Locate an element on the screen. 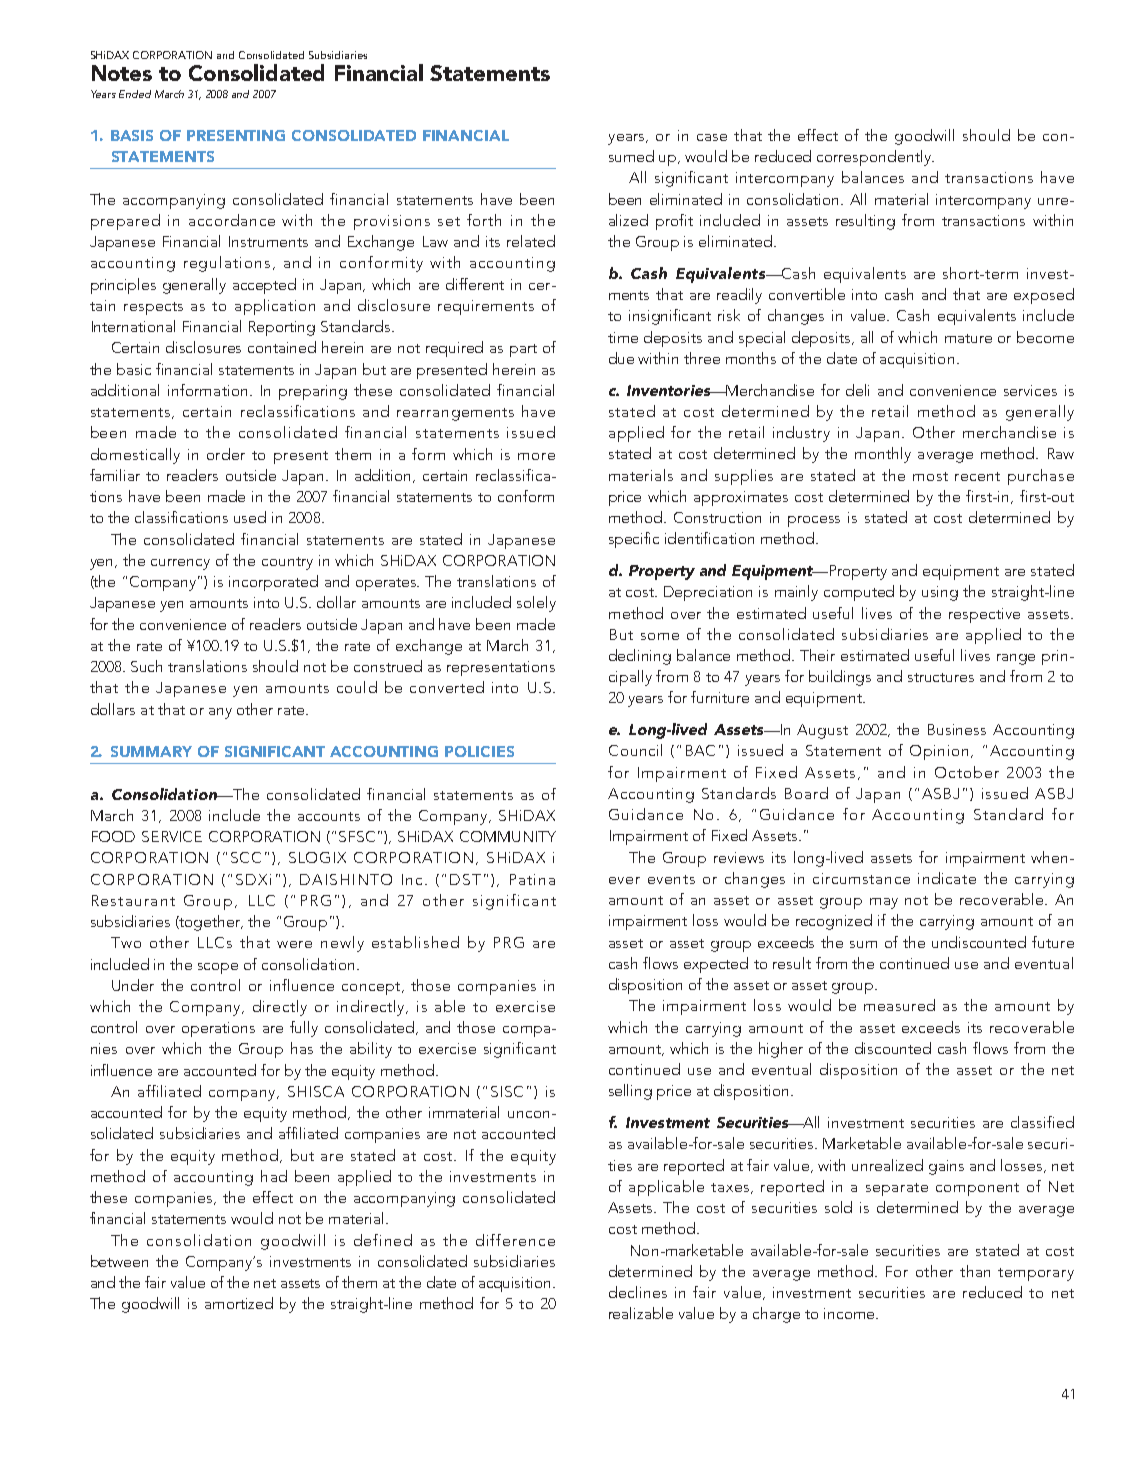 The width and height of the screenshot is (1125, 1465). Such is located at coordinates (146, 666).
